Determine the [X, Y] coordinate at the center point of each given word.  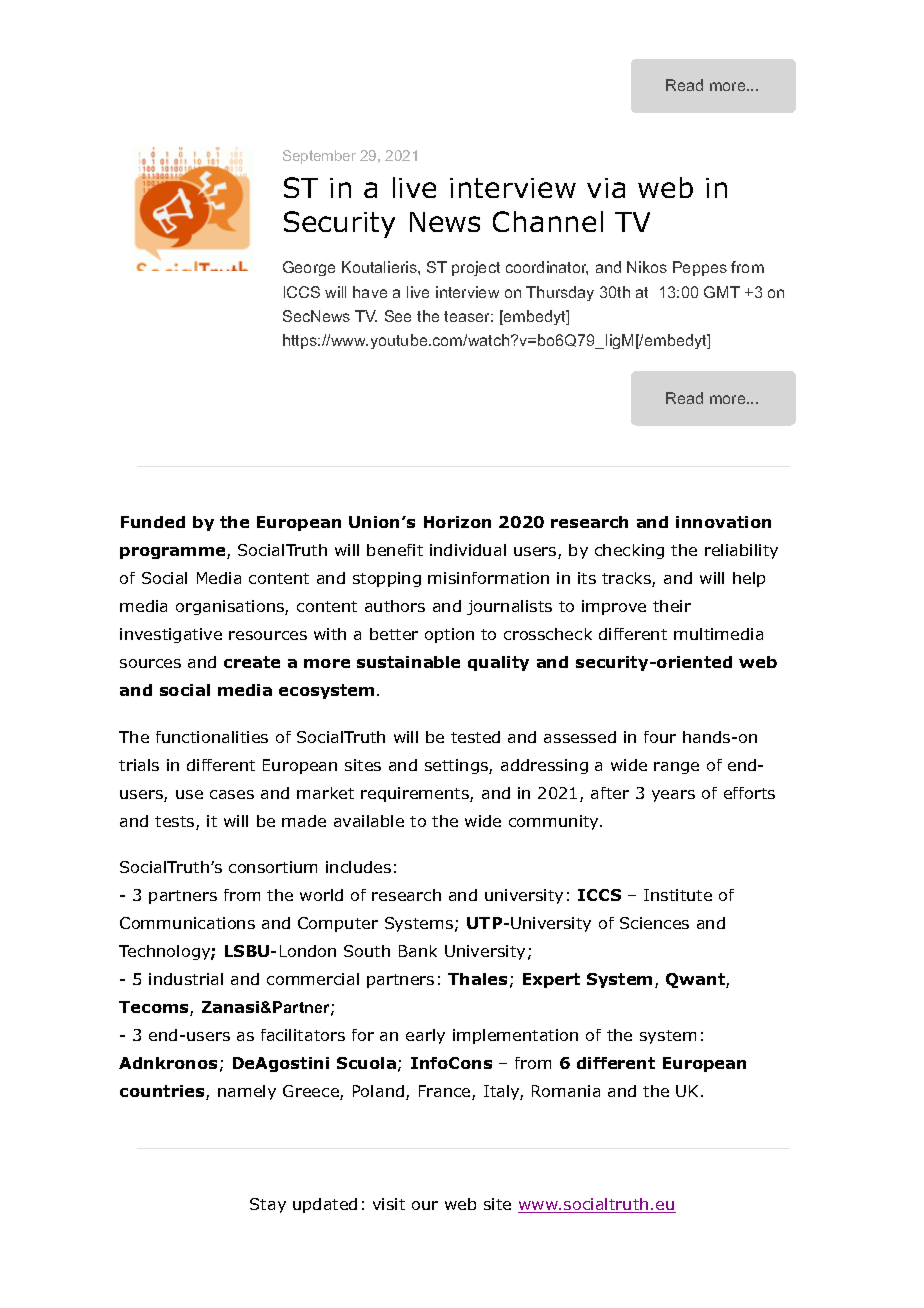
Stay [268, 1205]
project [476, 268]
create [252, 662]
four [660, 737]
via [606, 188]
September [319, 157]
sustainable [408, 662]
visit [389, 1204]
